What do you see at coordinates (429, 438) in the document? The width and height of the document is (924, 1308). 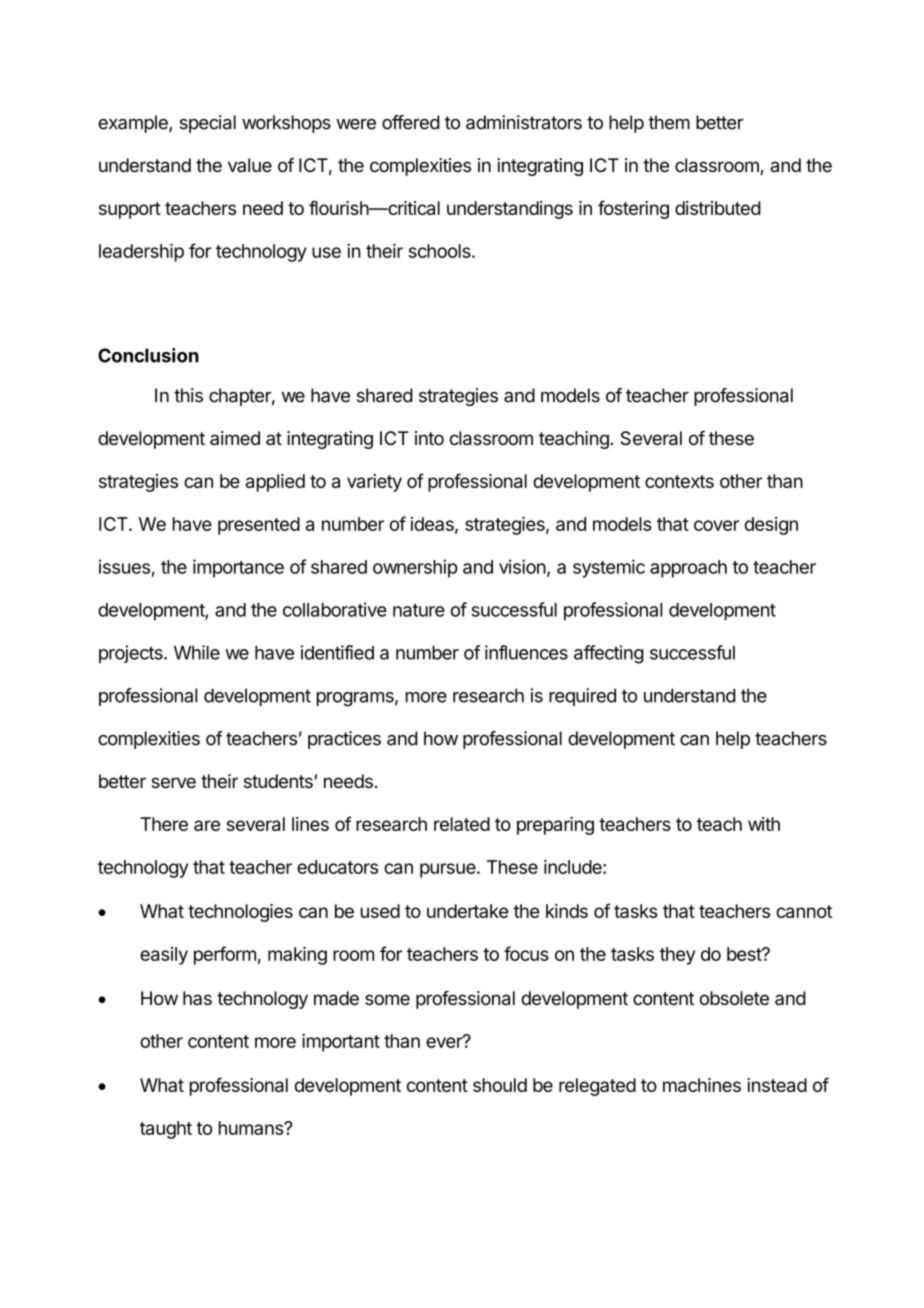 I see `into` at bounding box center [429, 438].
